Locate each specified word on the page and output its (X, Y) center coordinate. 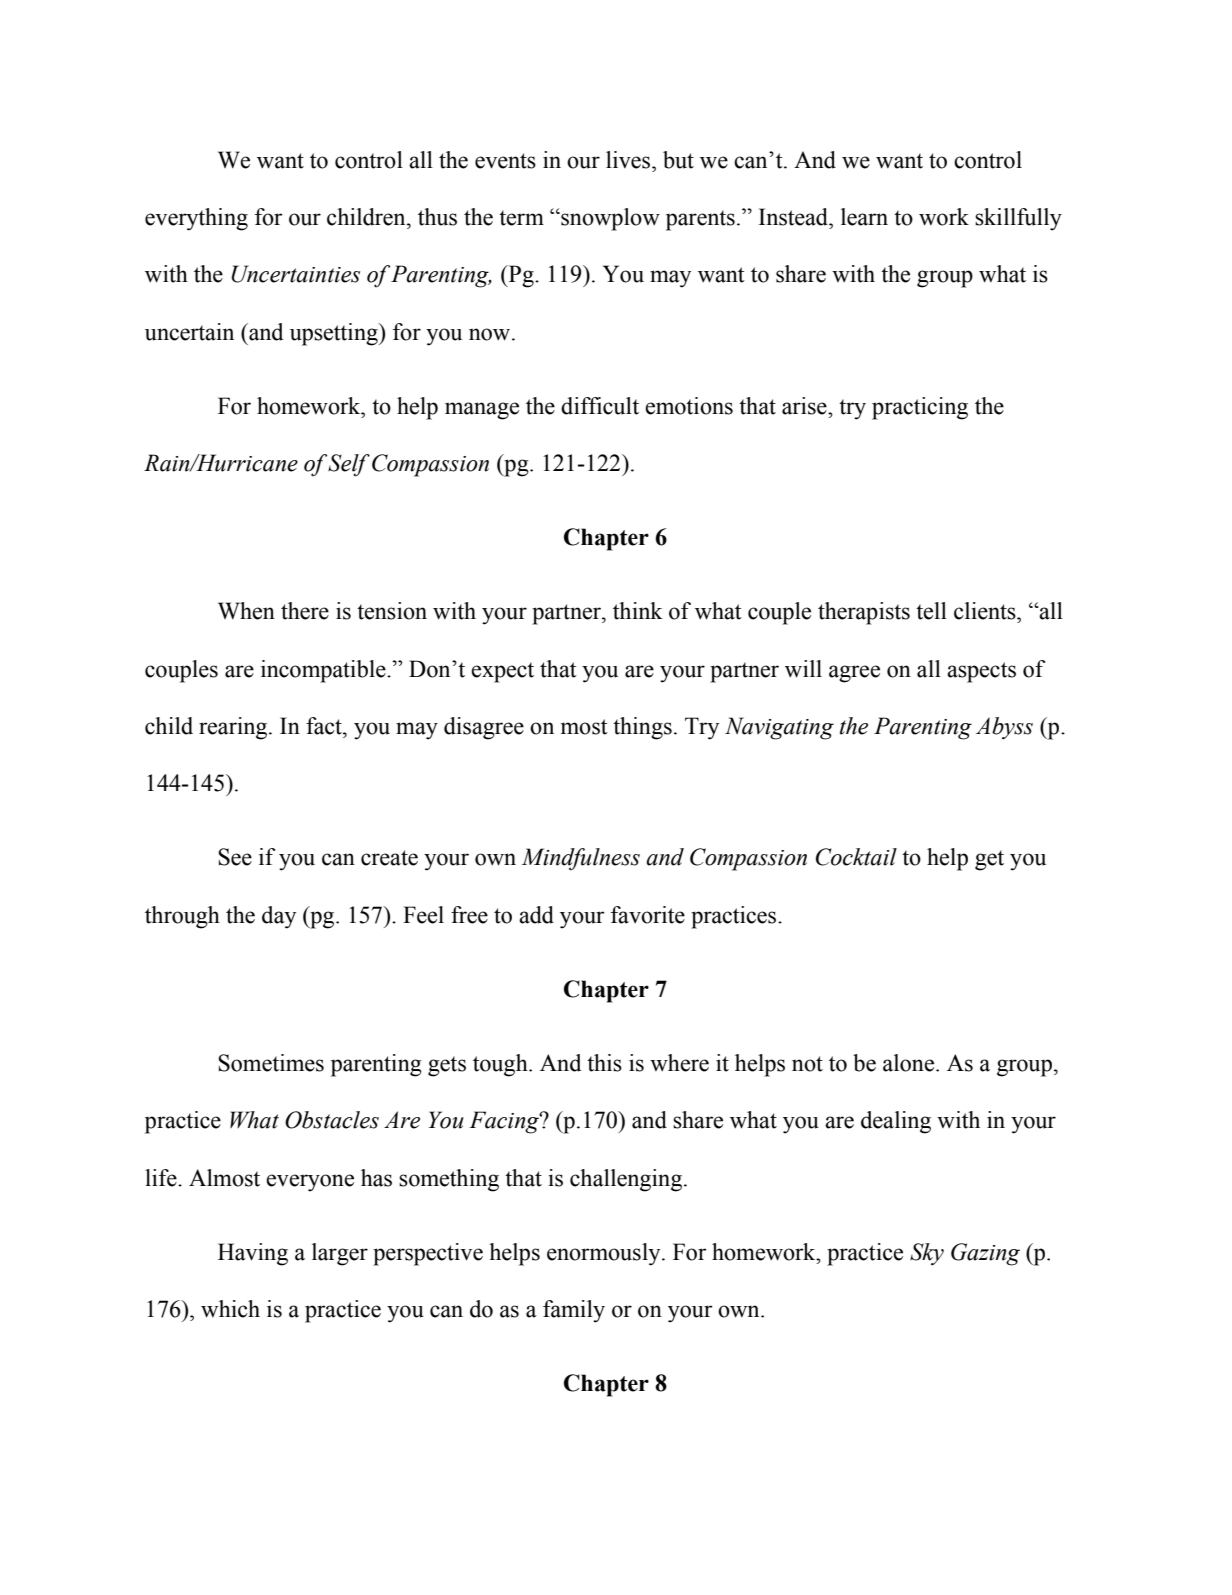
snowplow (609, 219)
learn (864, 217)
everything (196, 219)
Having (253, 1254)
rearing (234, 728)
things (642, 728)
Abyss (1004, 728)
